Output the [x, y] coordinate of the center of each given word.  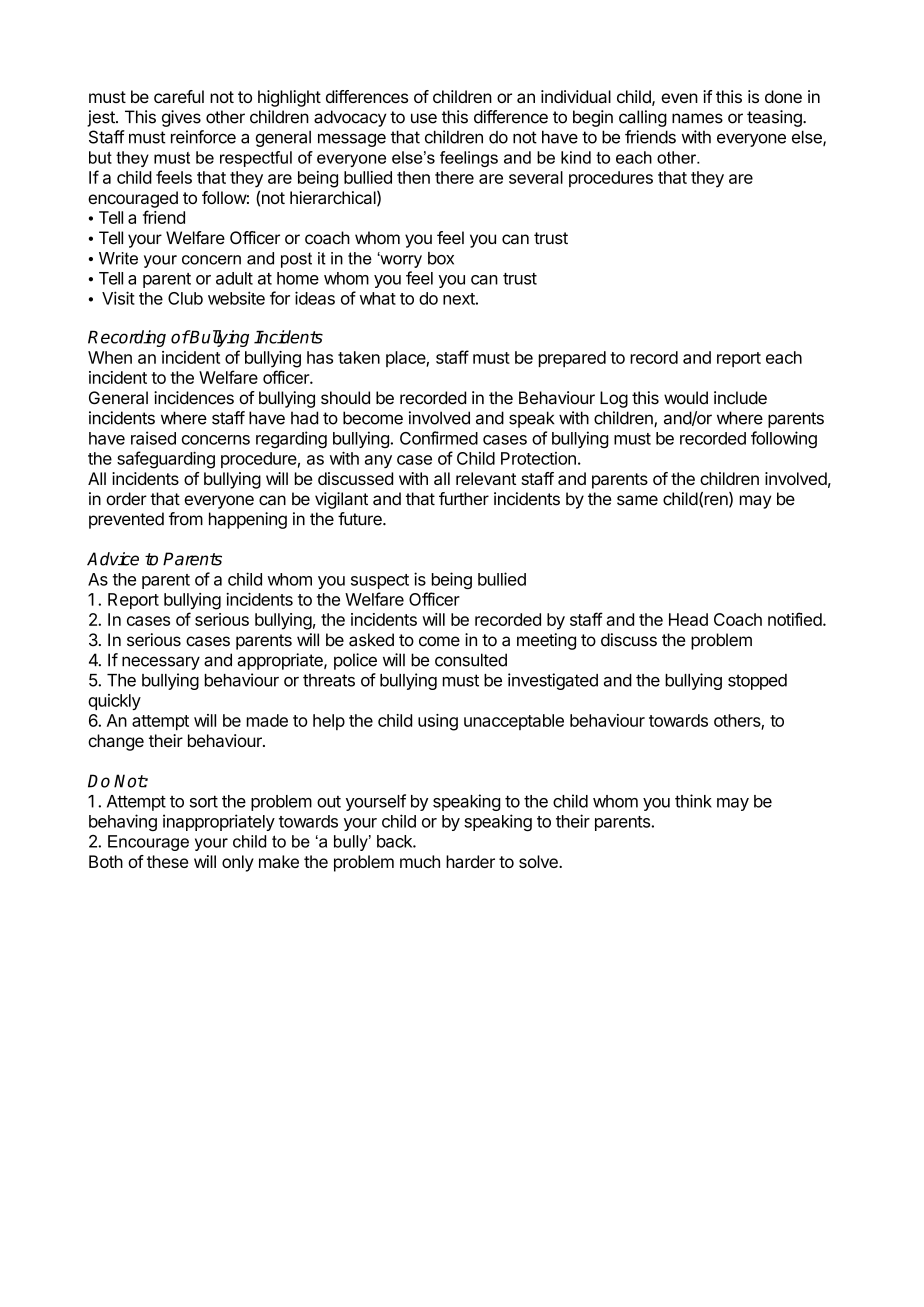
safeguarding [166, 460]
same [637, 500]
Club [185, 298]
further [464, 499]
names [697, 118]
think [693, 801]
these [167, 861]
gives [181, 118]
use [424, 118]
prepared [572, 359]
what [378, 298]
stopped [757, 682]
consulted [471, 660]
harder [470, 861]
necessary [161, 663]
